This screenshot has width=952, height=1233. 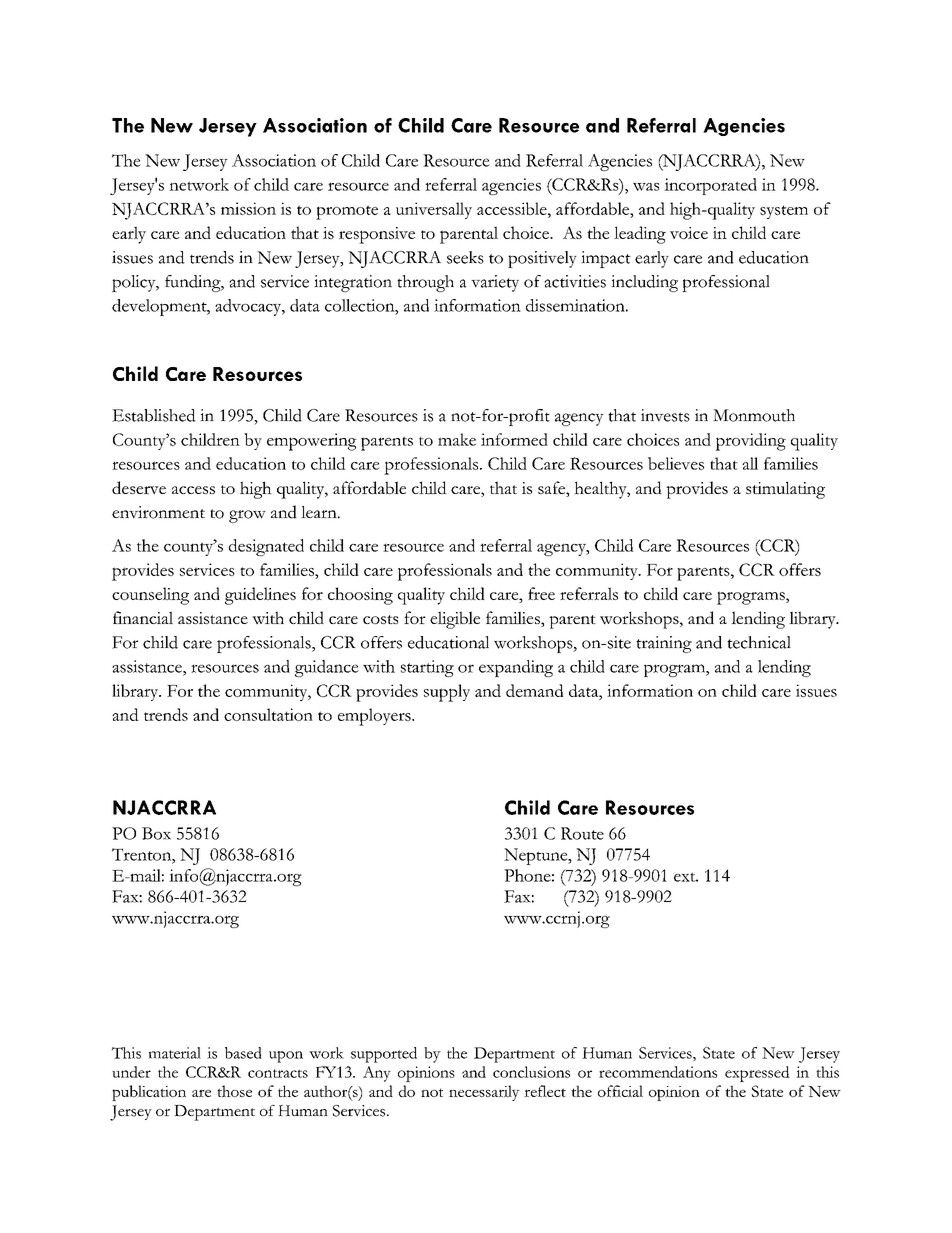 What do you see at coordinates (375, 717) in the screenshot?
I see `employers` at bounding box center [375, 717].
